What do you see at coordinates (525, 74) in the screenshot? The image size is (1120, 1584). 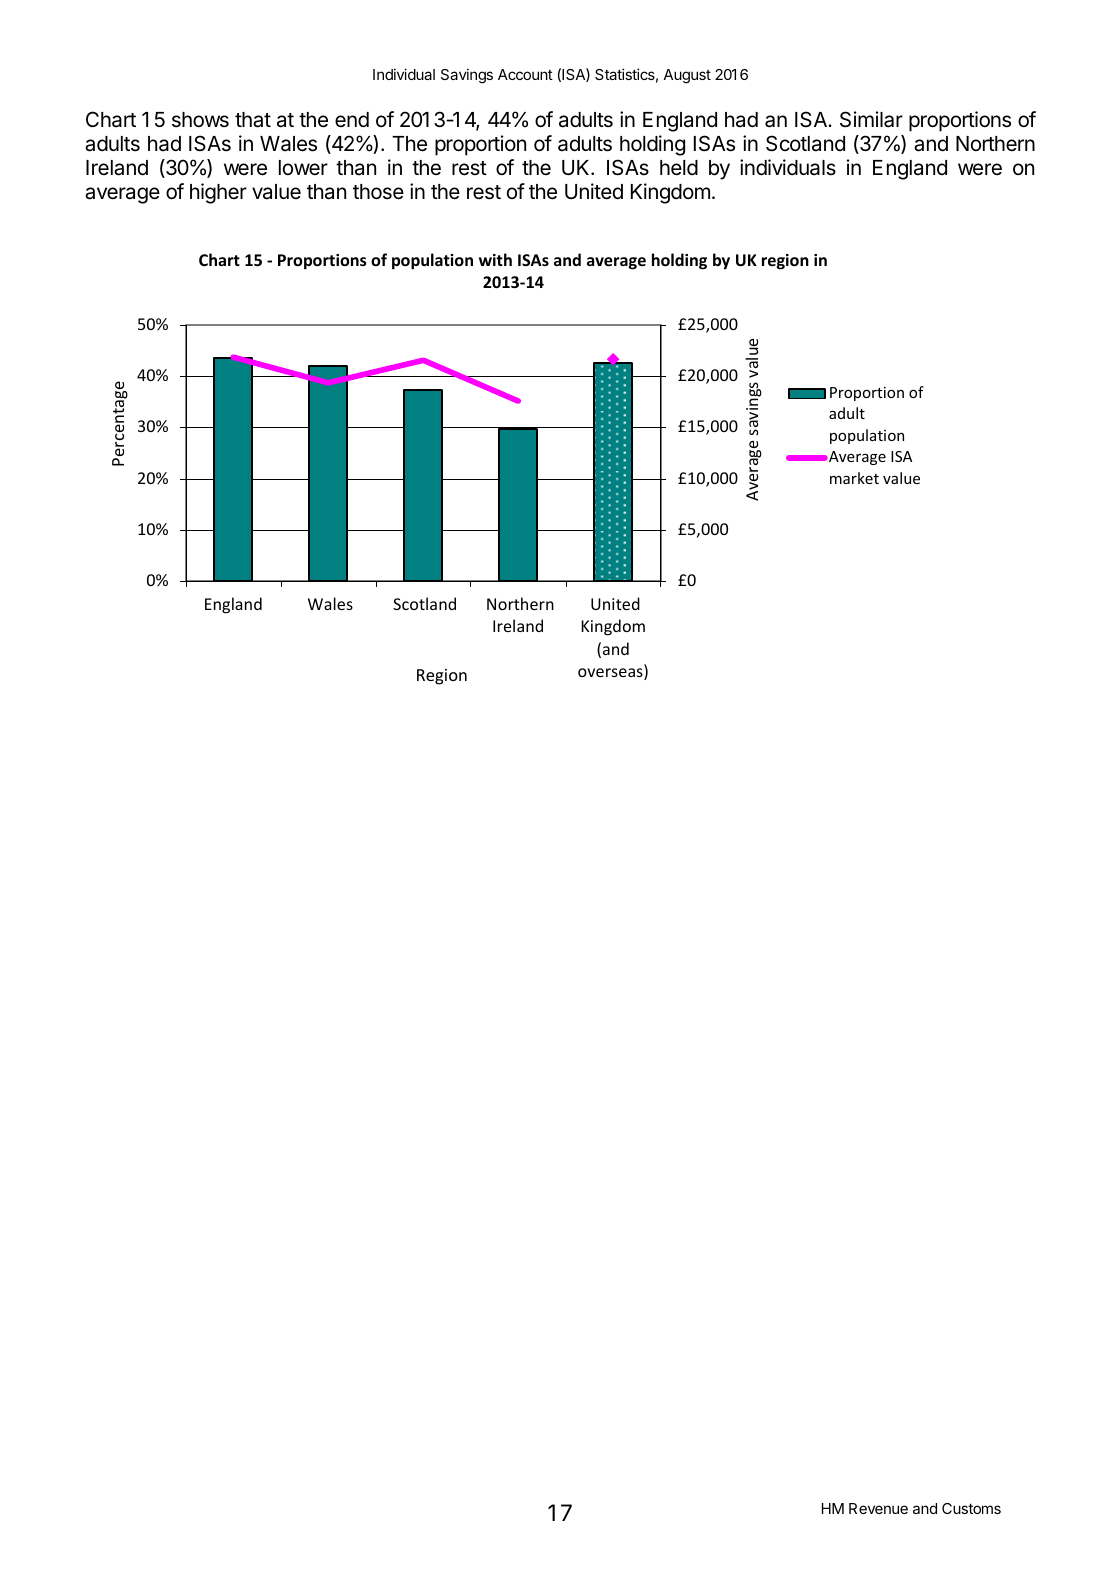 I see `Account` at bounding box center [525, 74].
